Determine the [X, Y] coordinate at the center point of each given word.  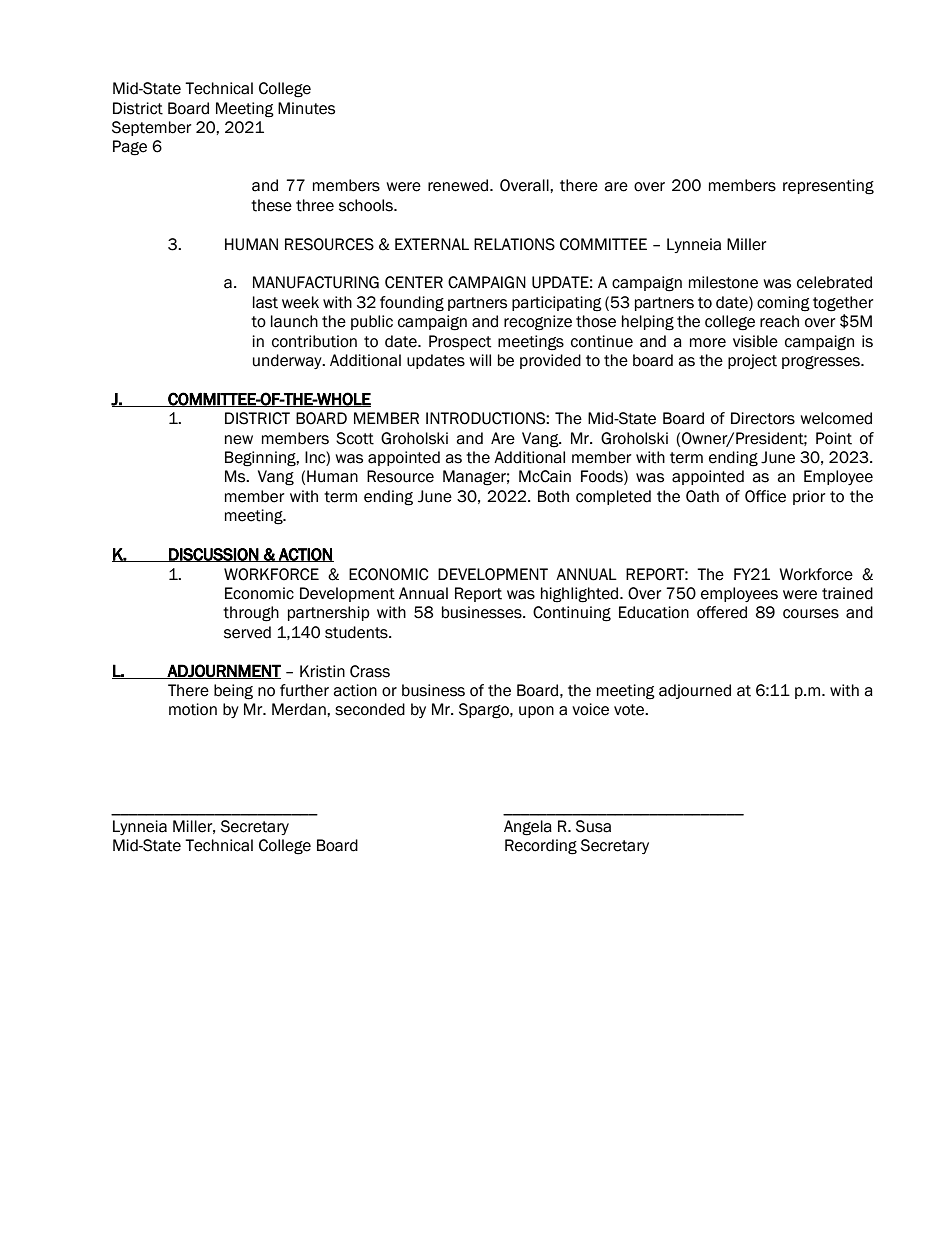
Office [765, 496]
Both [553, 496]
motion [193, 709]
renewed [459, 185]
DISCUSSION [213, 555]
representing [828, 187]
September [151, 128]
